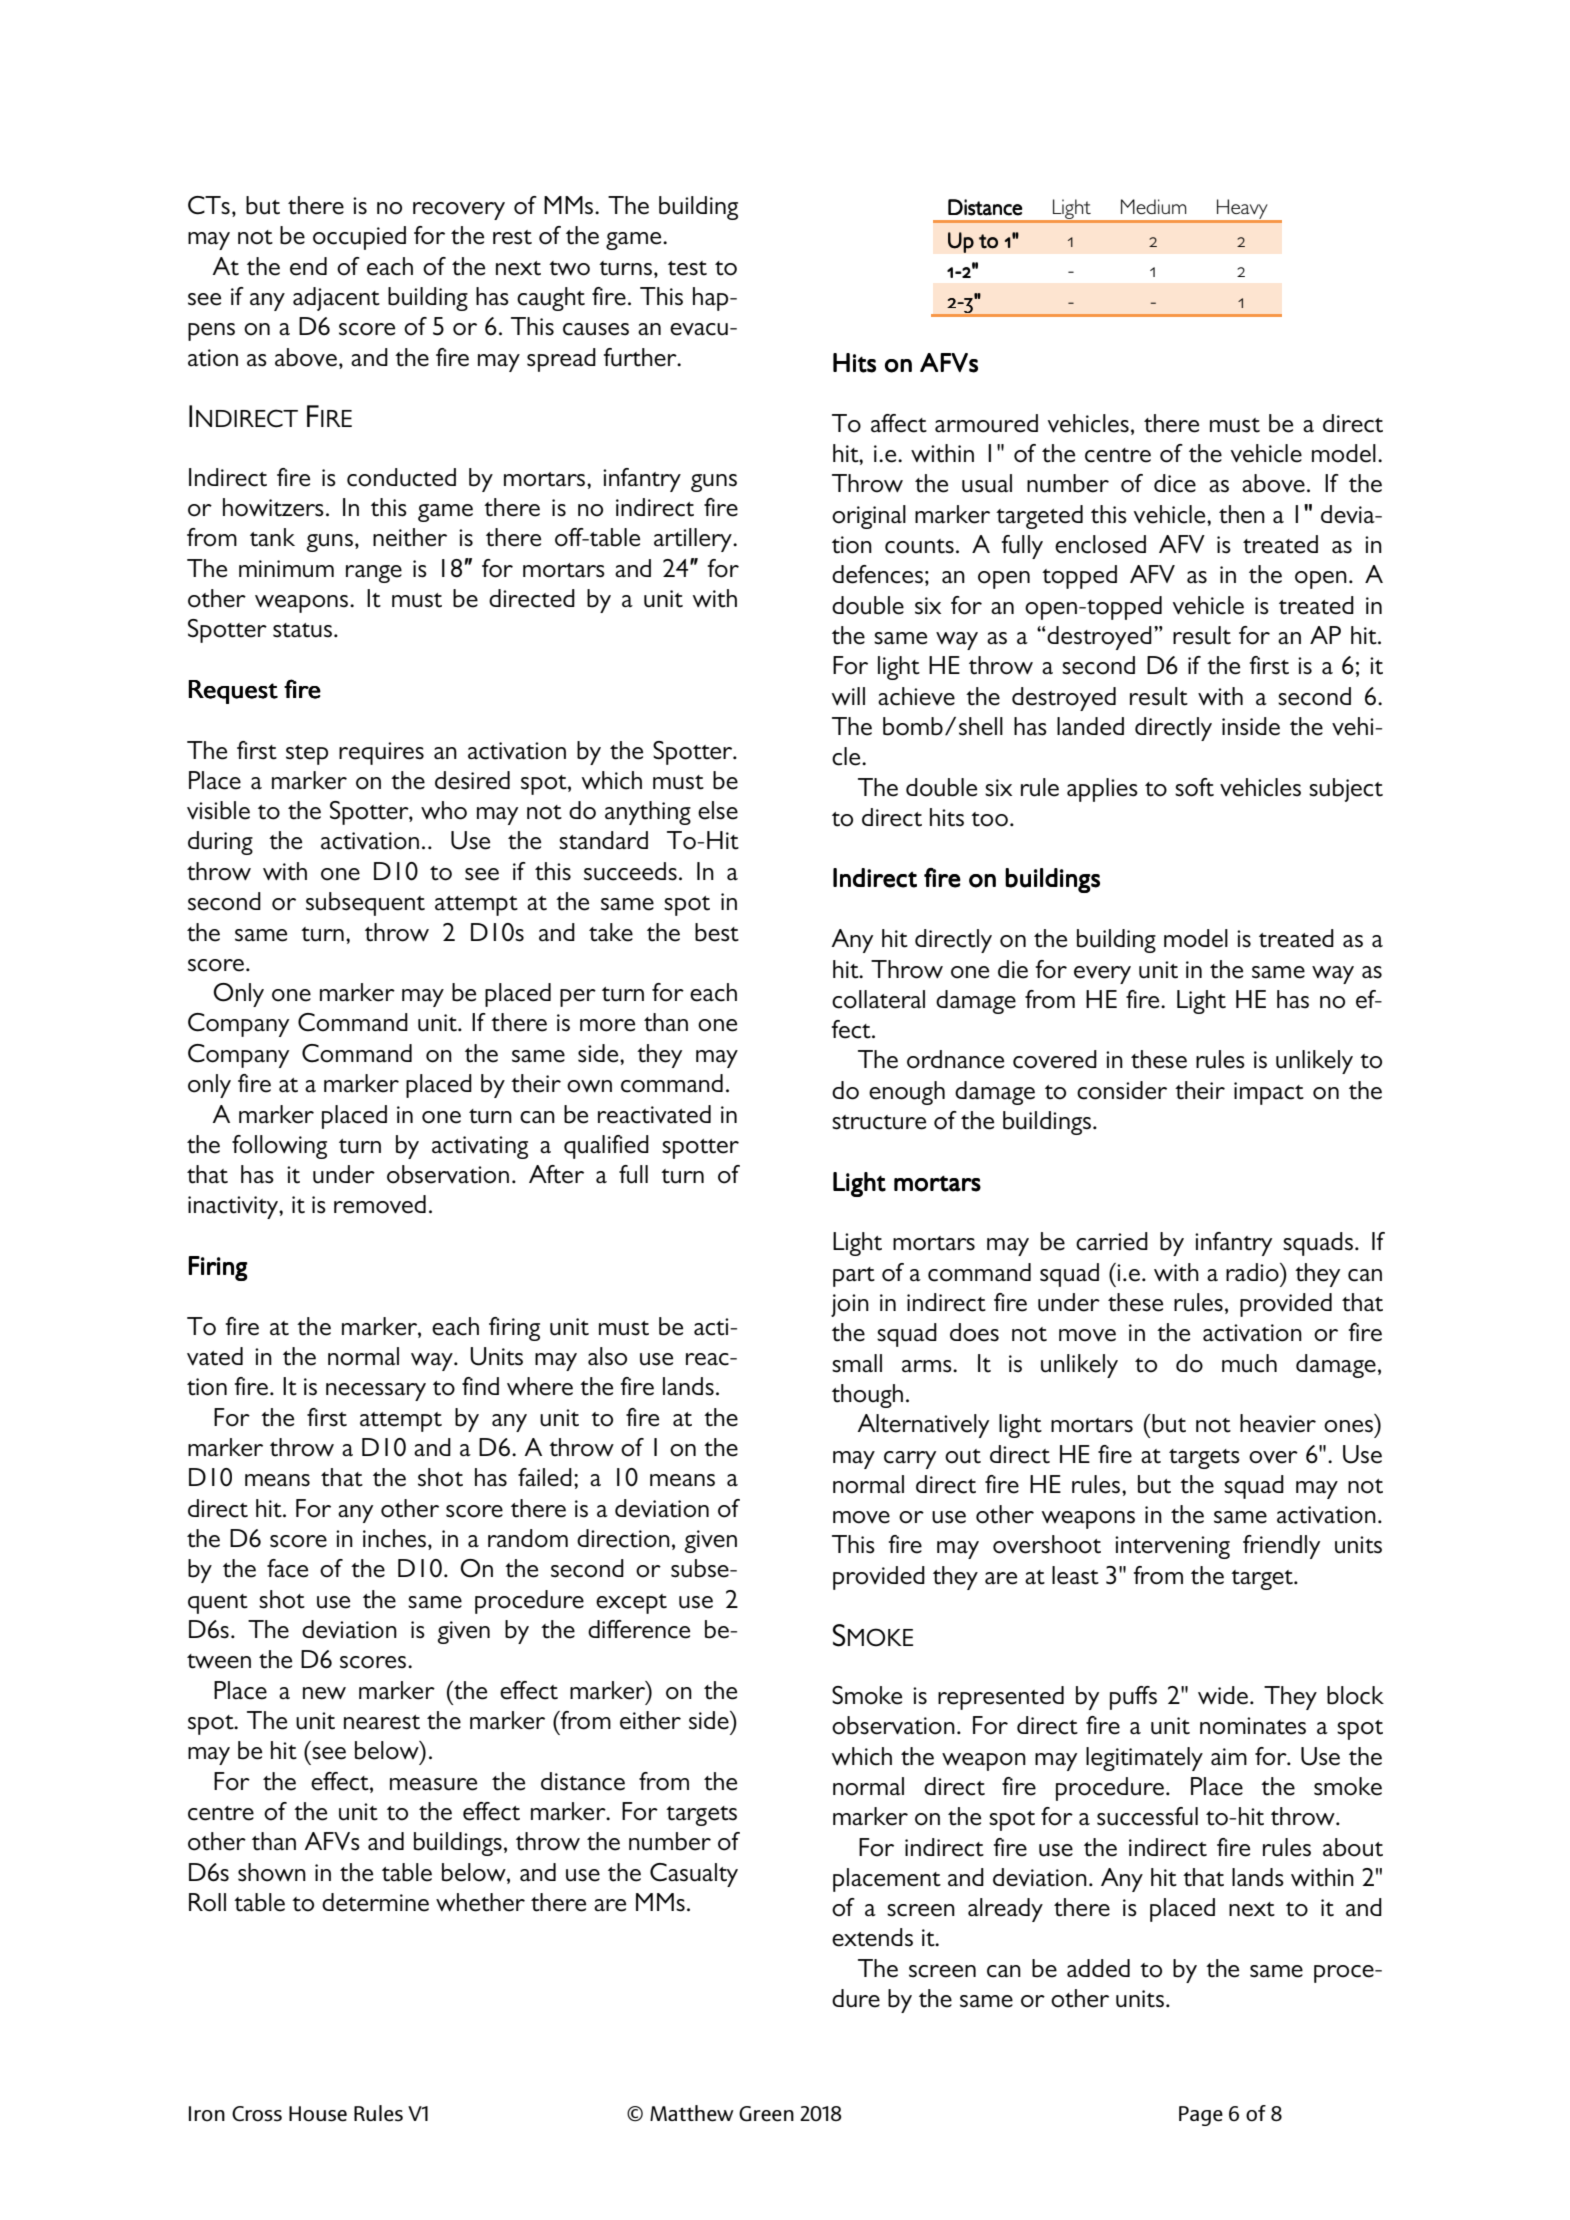  Describe the element at coordinates (687, 268) in the image. I see `test` at that location.
